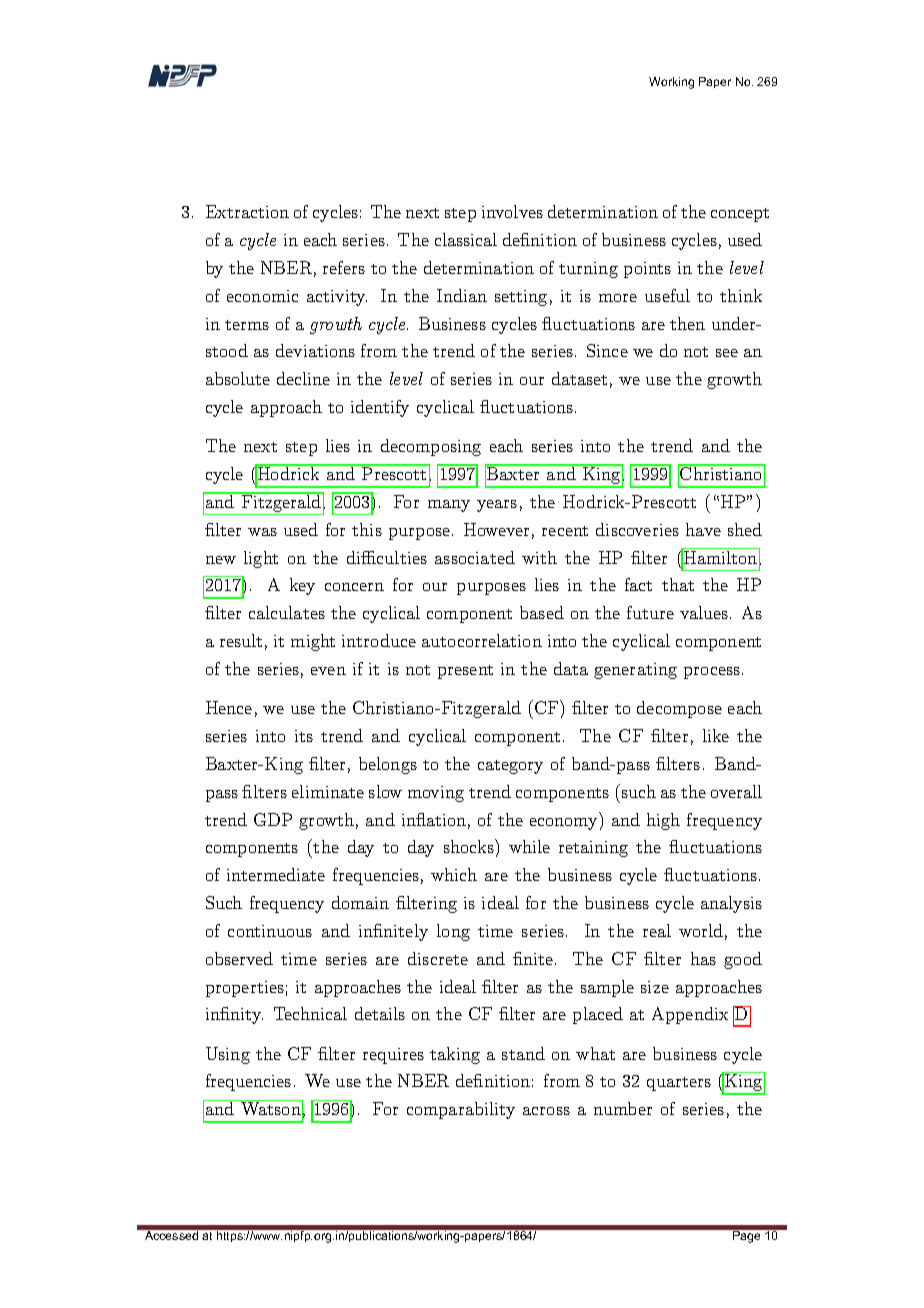 The image size is (924, 1308). What do you see at coordinates (431, 447) in the document?
I see `decomposing` at bounding box center [431, 447].
